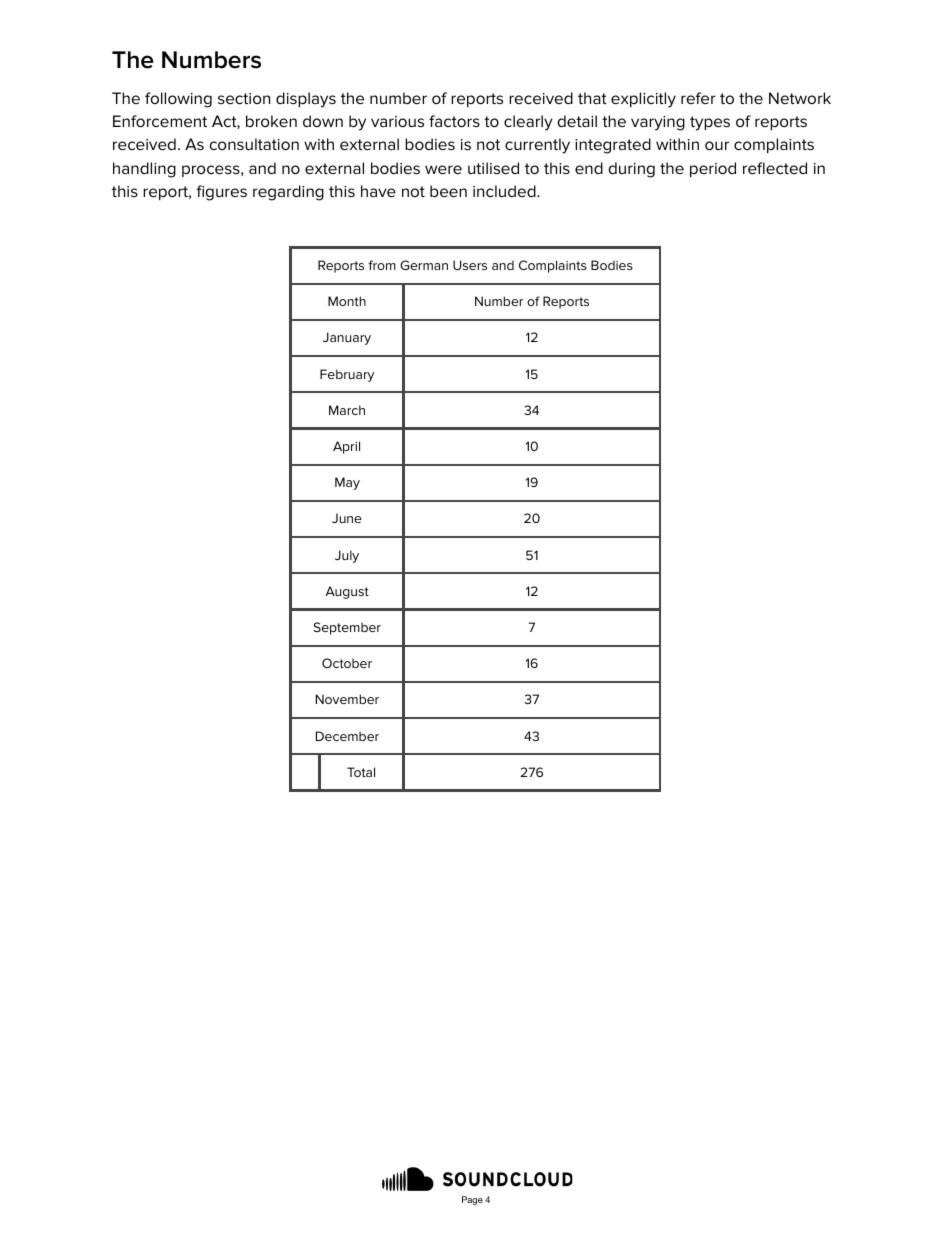 Image resolution: width=952 pixels, height=1233 pixels. Describe the element at coordinates (254, 144) in the image. I see `consultation` at that location.
